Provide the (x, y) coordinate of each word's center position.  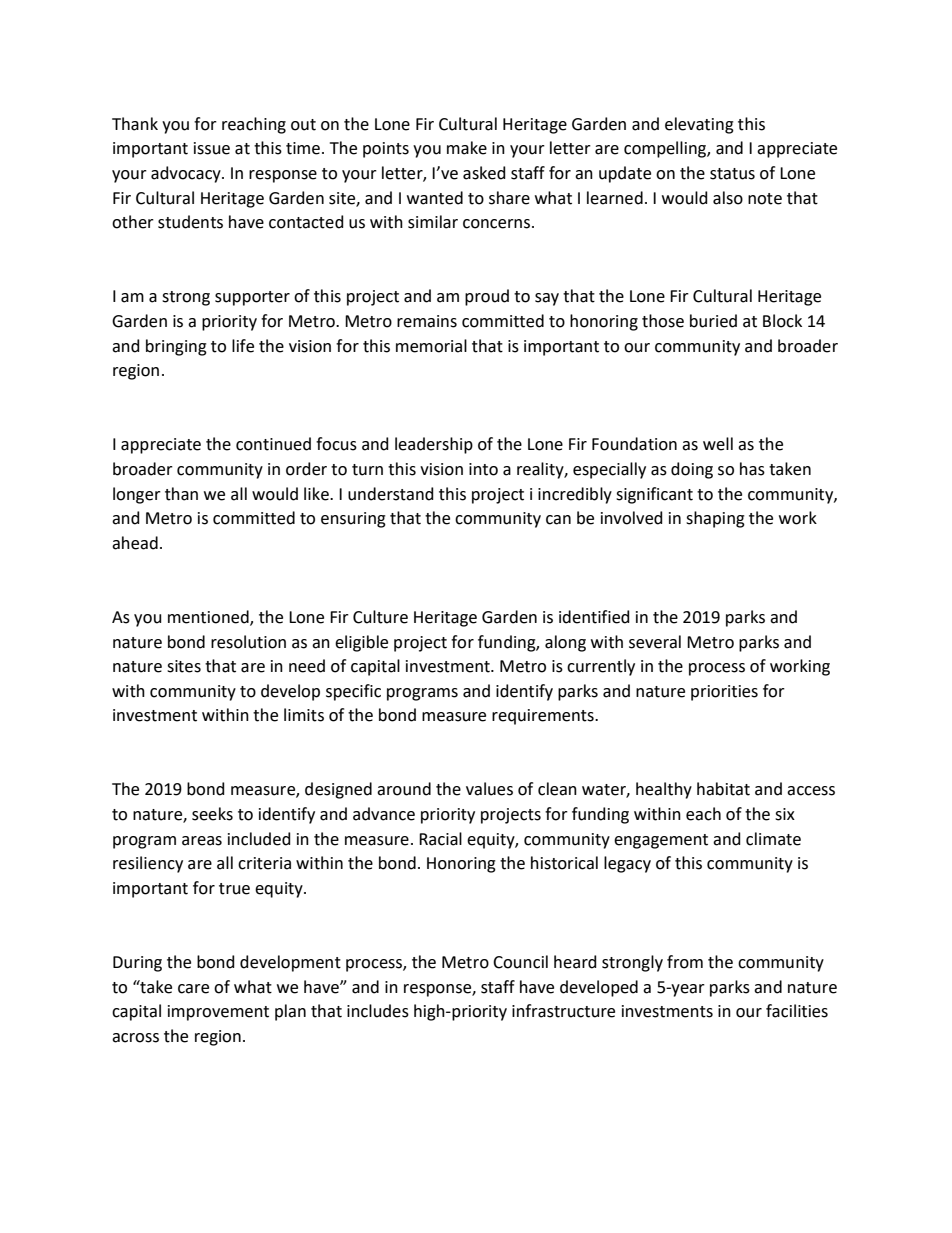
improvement (218, 1013)
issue (212, 148)
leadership (434, 445)
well (718, 444)
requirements (544, 717)
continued (273, 444)
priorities (724, 693)
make (467, 148)
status (732, 174)
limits (304, 715)
